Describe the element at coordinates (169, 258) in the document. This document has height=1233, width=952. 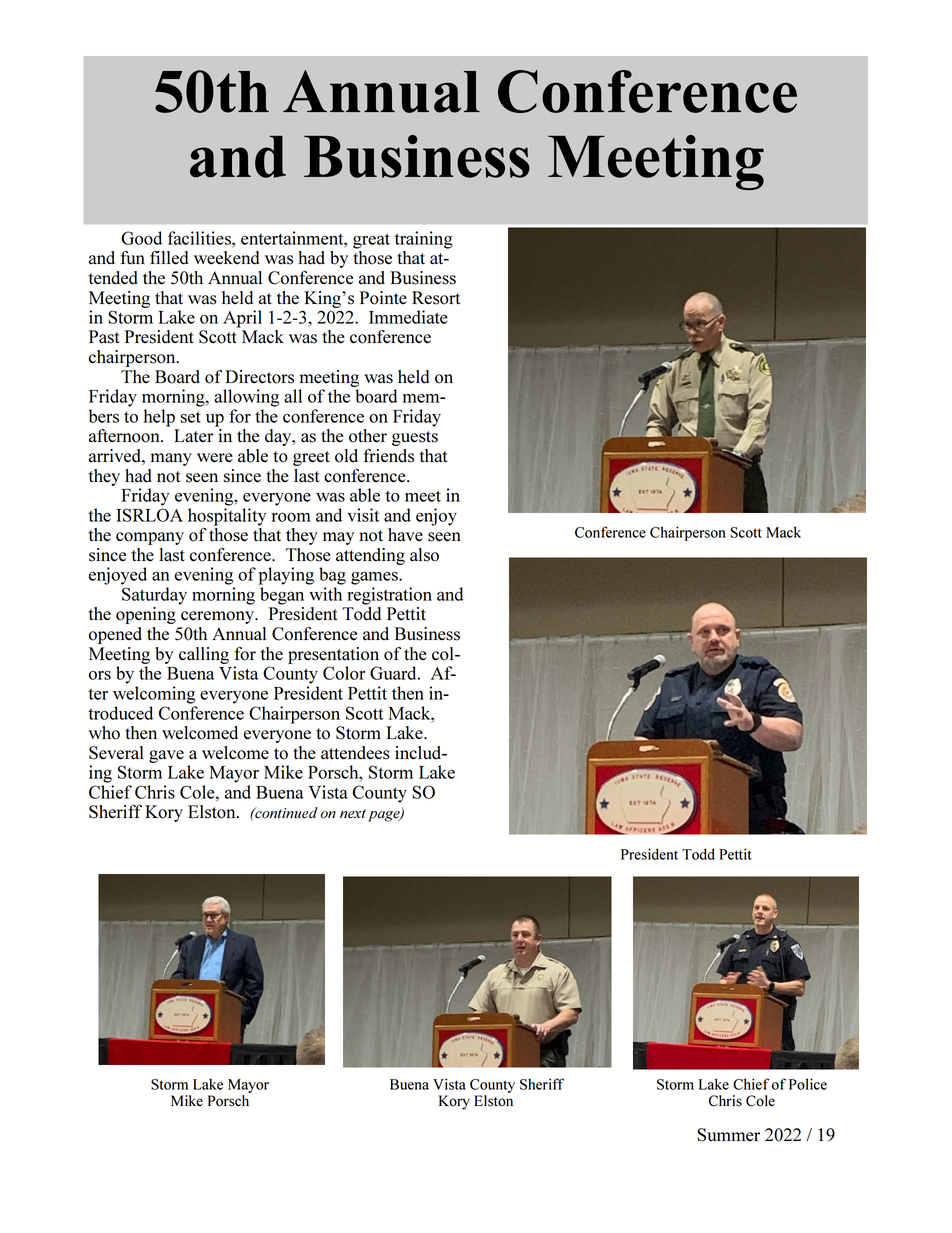
I see `filled` at that location.
